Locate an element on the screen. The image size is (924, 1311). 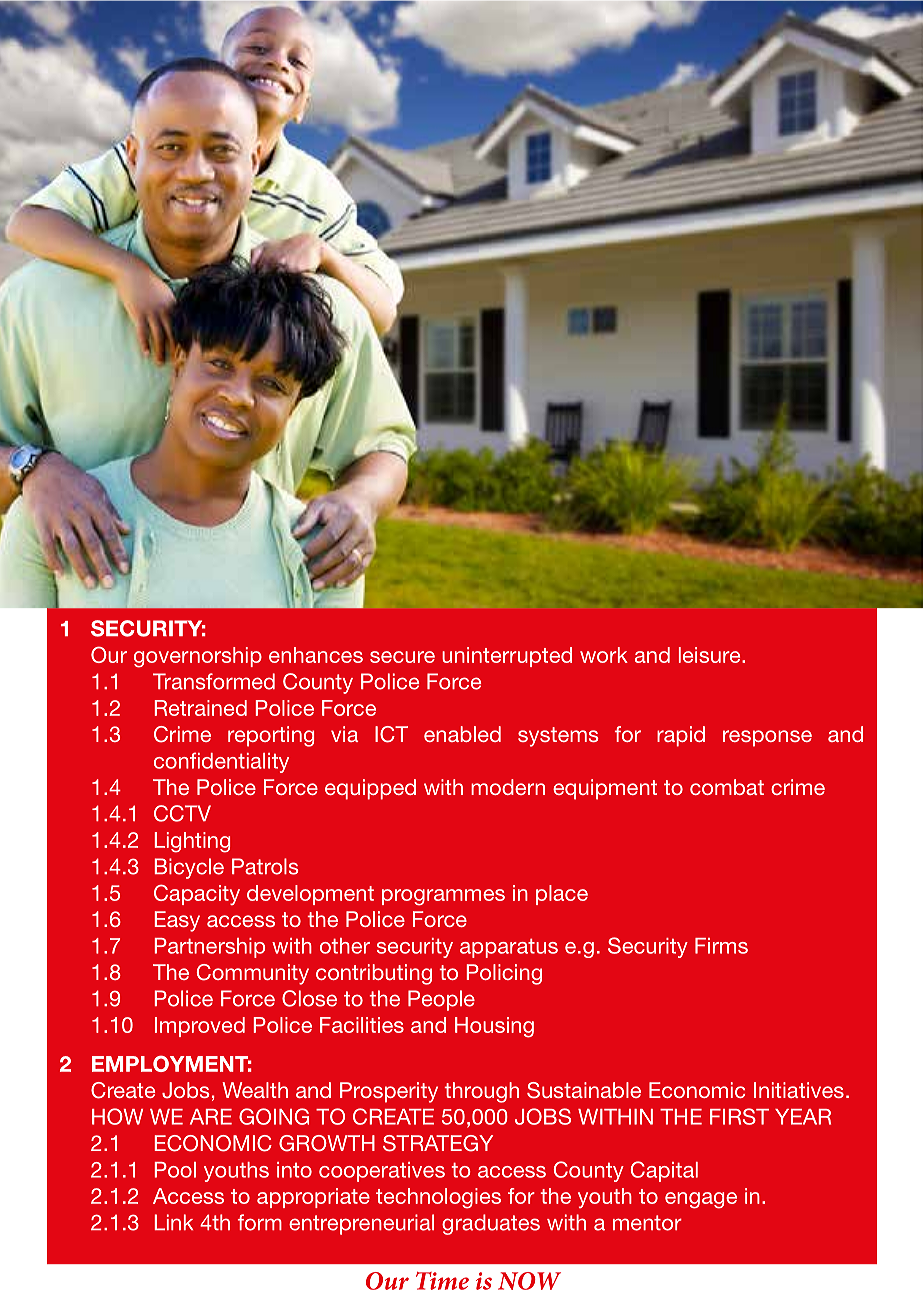
Initiatives is located at coordinates (799, 1090).
